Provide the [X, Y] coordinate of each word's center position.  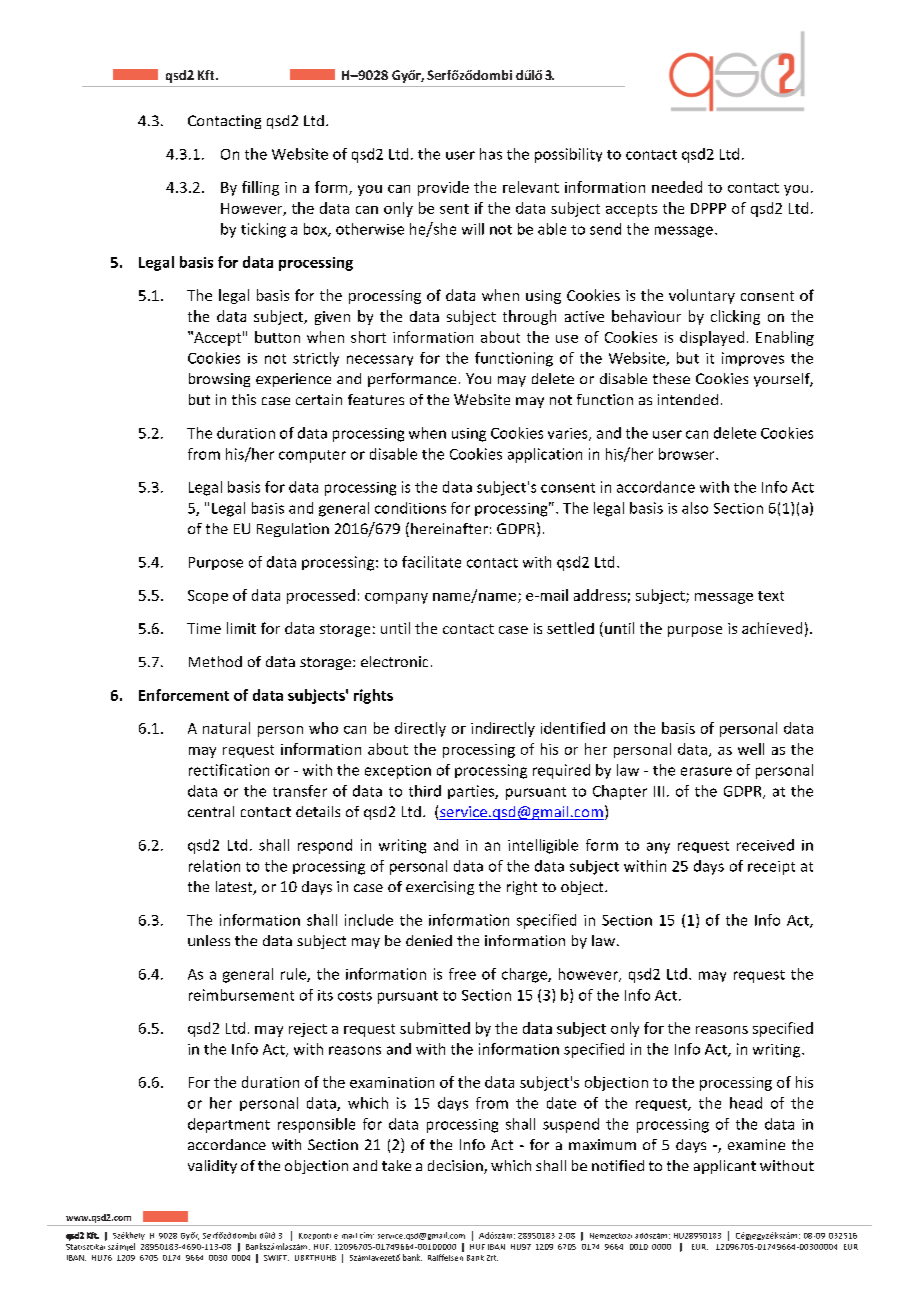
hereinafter [449, 528]
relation [214, 866]
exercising [440, 888]
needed [677, 187]
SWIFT [276, 1258]
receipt [771, 868]
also [695, 508]
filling [260, 188]
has [491, 154]
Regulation [293, 530]
